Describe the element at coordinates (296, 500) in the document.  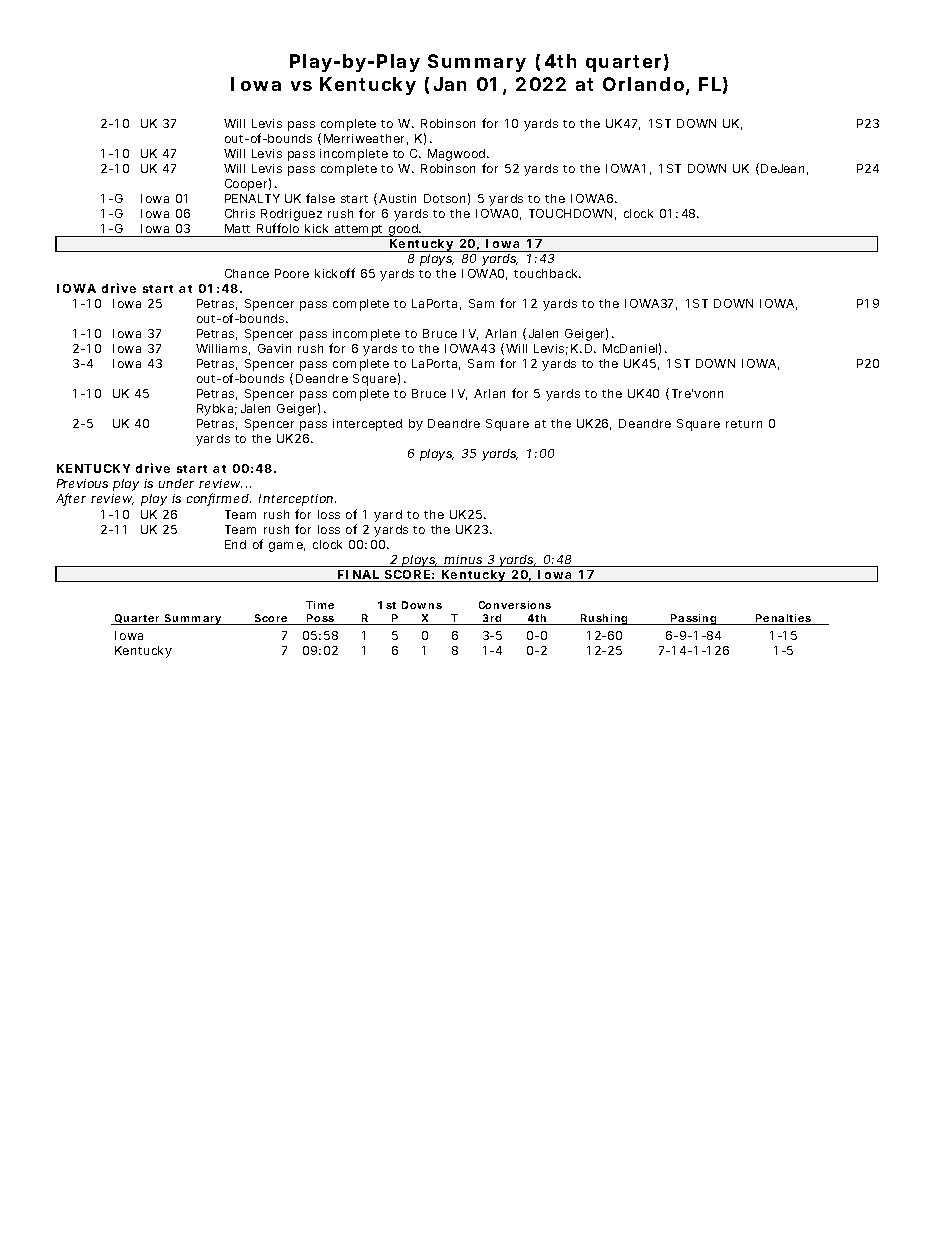
I see `Interception` at that location.
